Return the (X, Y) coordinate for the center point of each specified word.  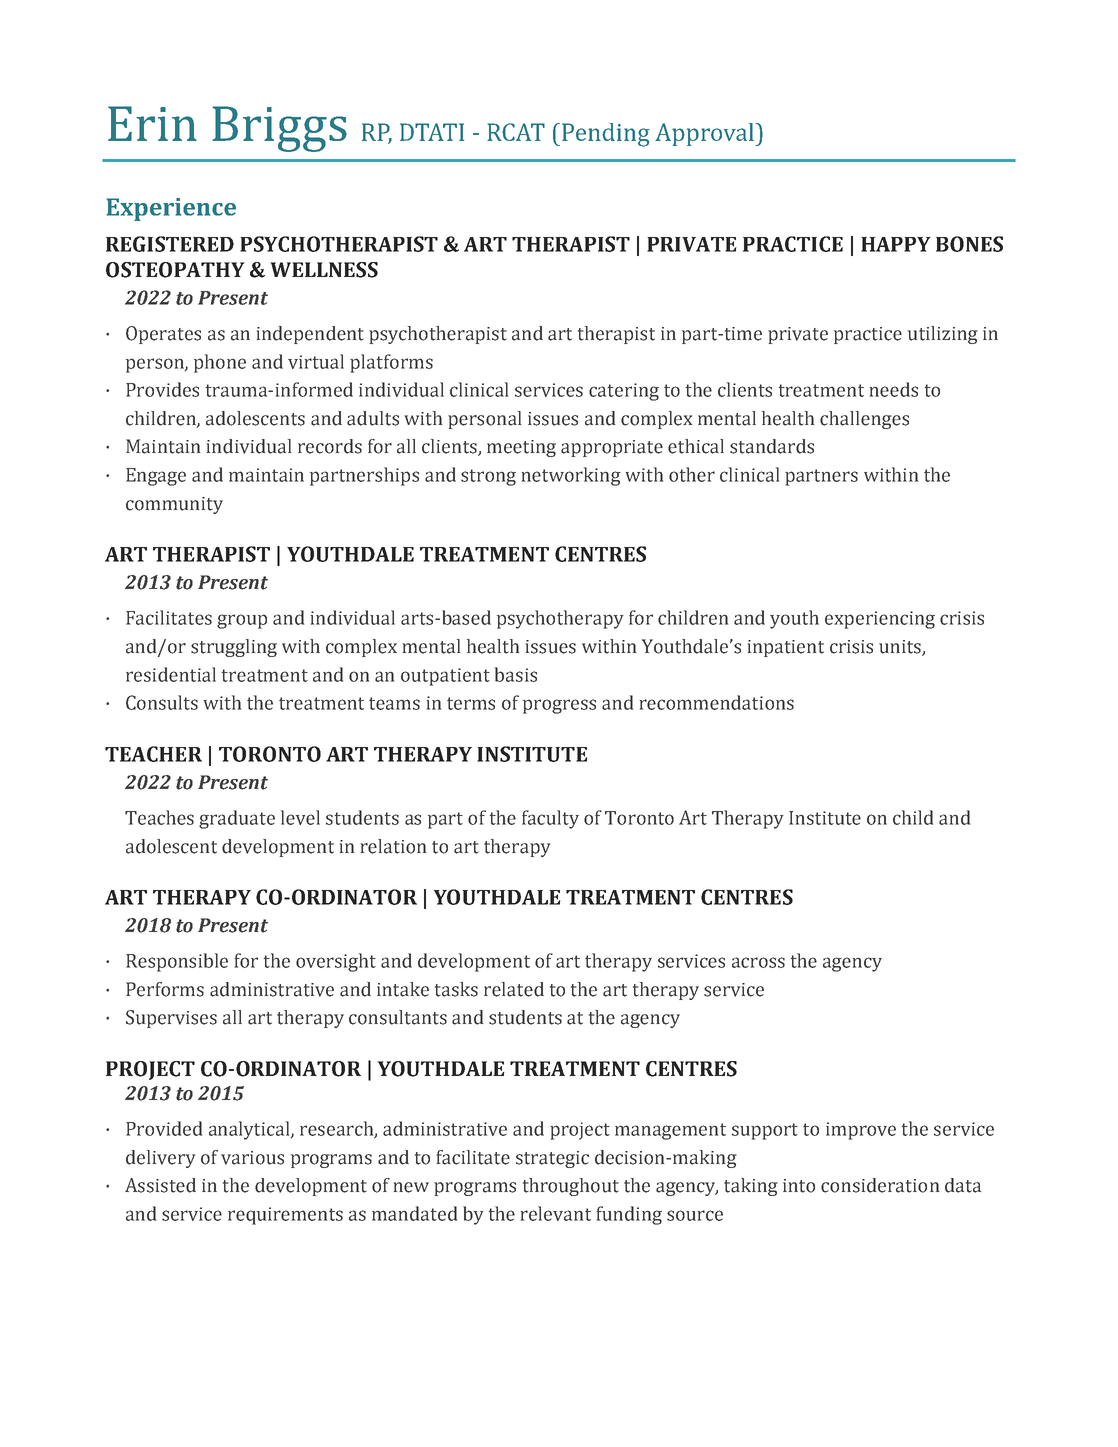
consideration (880, 1185)
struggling (234, 648)
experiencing (880, 620)
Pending (606, 135)
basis (516, 674)
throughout (571, 1187)
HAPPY (896, 244)
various (252, 1158)
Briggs (279, 129)
